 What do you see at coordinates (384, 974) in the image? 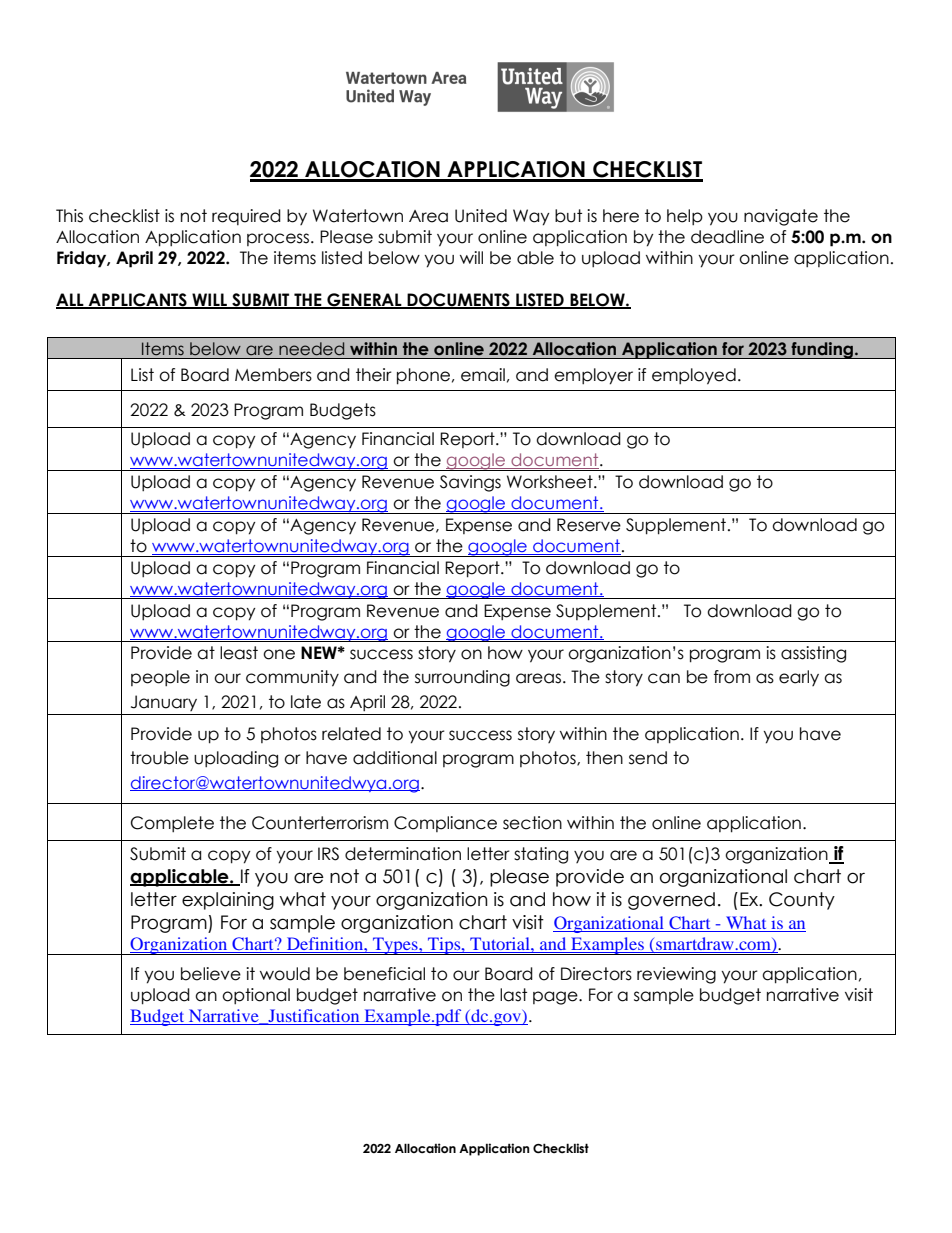
I see `beneficial` at bounding box center [384, 974].
